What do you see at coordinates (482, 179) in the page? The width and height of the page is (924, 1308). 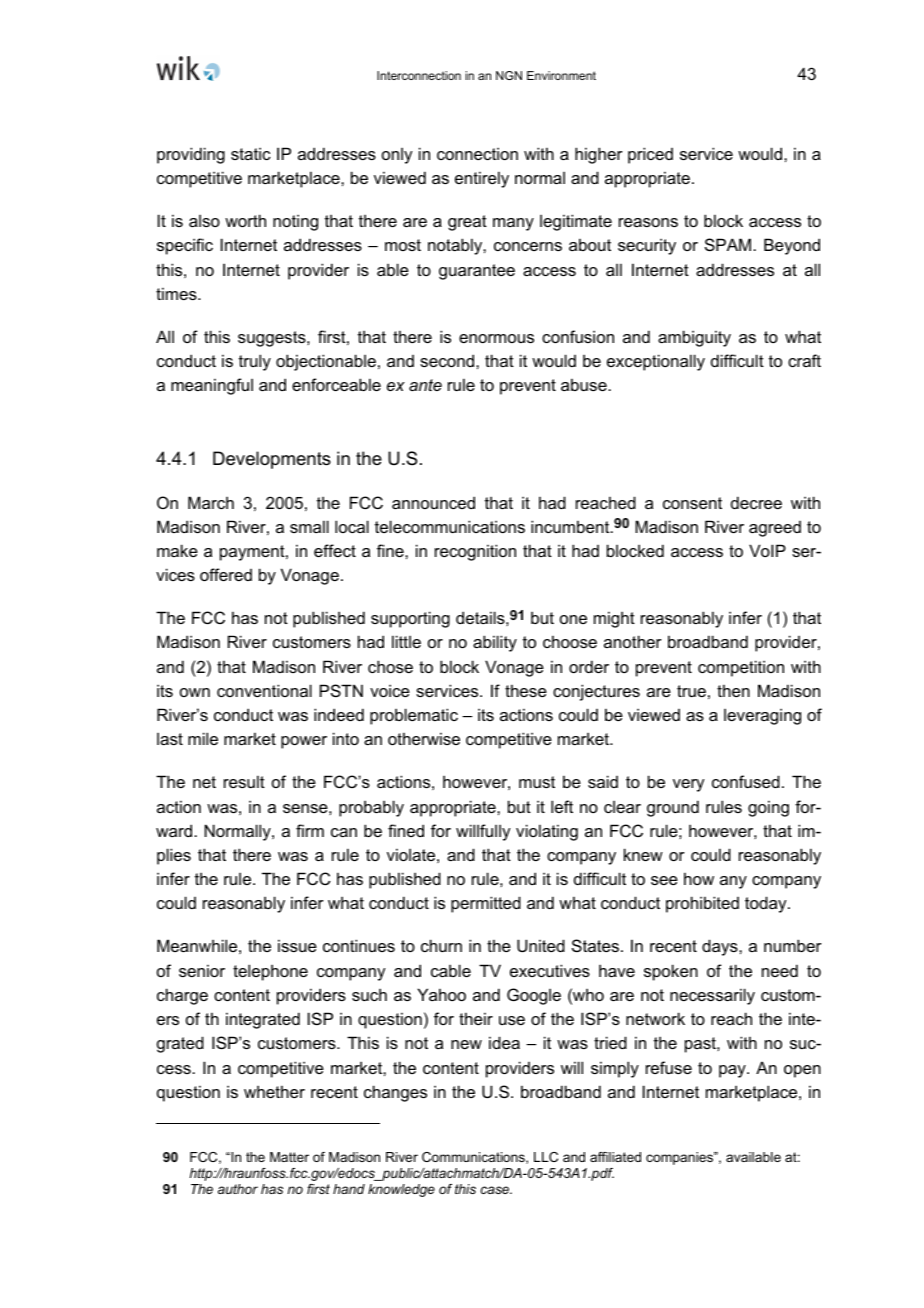 I see `entirely` at bounding box center [482, 179].
